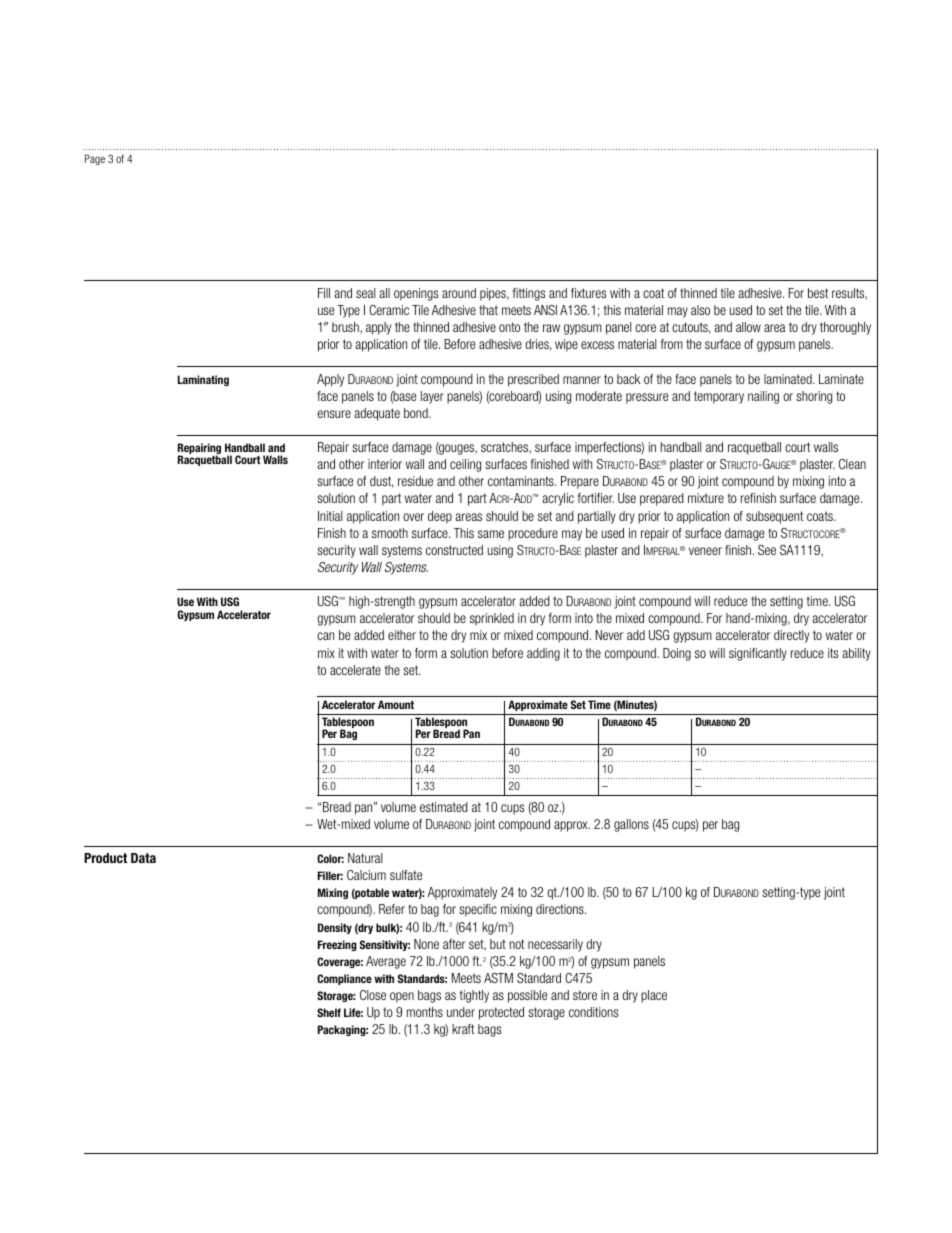 The image size is (952, 1233). I want to click on place, so click(654, 996).
